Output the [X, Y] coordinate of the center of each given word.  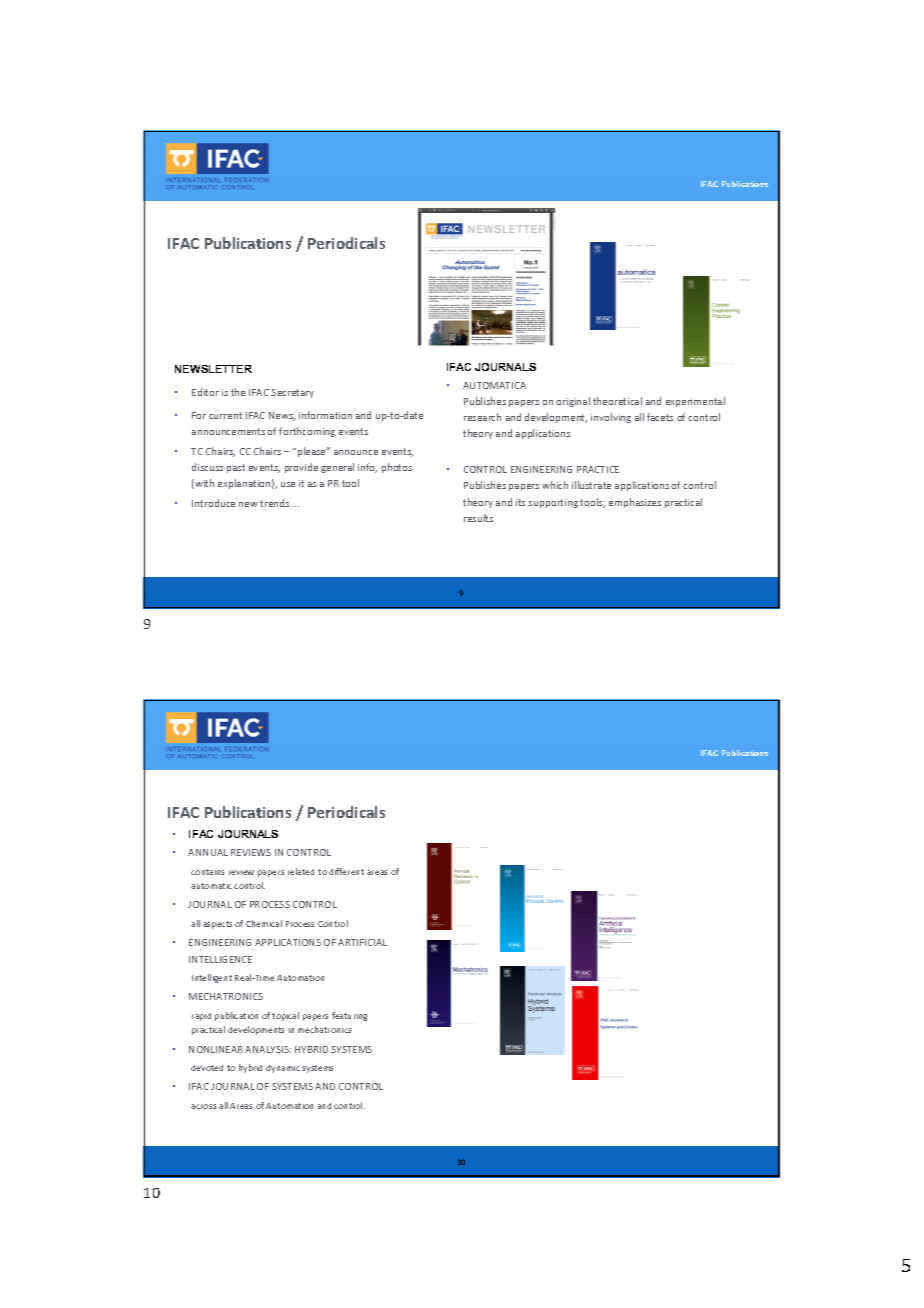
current [225, 415]
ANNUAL [208, 852]
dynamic [283, 1069]
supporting [553, 503]
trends [274, 503]
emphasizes [635, 503]
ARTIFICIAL [362, 942]
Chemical [264, 923]
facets [660, 417]
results [478, 518]
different [346, 871]
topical [285, 1016]
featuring [349, 1016]
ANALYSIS [268, 1049]
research [482, 417]
